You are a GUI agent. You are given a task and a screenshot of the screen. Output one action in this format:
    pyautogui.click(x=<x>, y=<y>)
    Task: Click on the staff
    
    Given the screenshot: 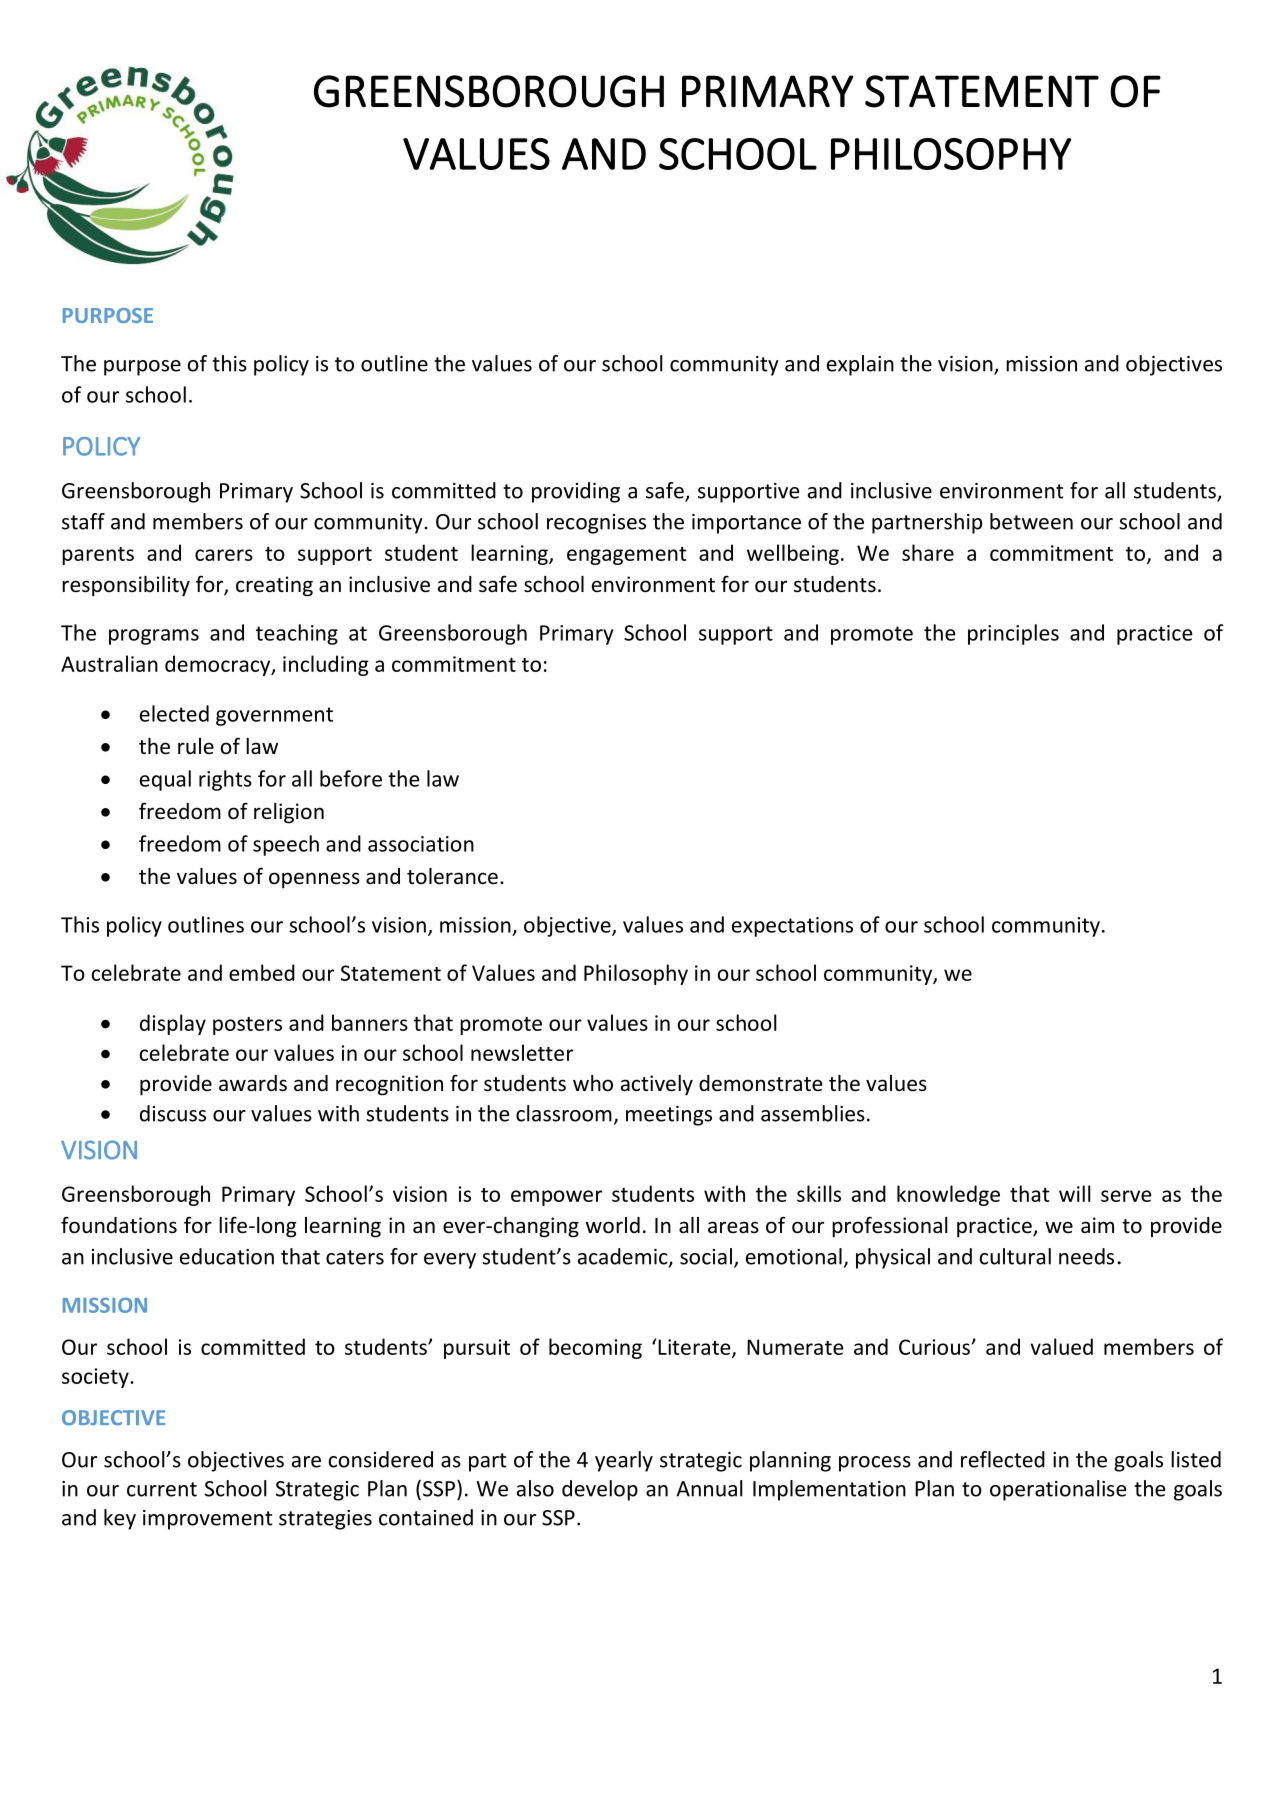 What is the action you would take?
    pyautogui.click(x=83, y=521)
